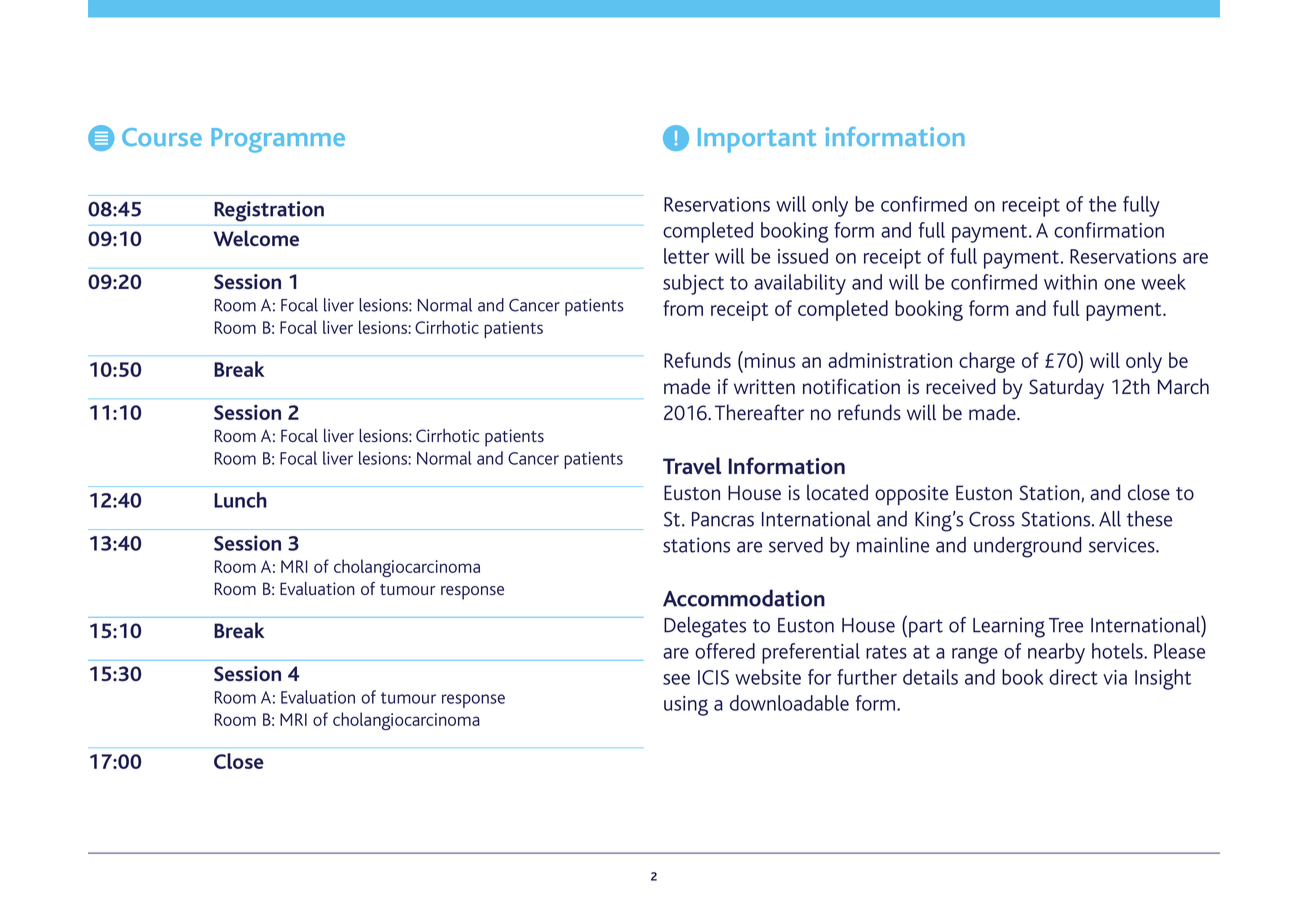 The image size is (1308, 924). I want to click on see, so click(676, 679).
